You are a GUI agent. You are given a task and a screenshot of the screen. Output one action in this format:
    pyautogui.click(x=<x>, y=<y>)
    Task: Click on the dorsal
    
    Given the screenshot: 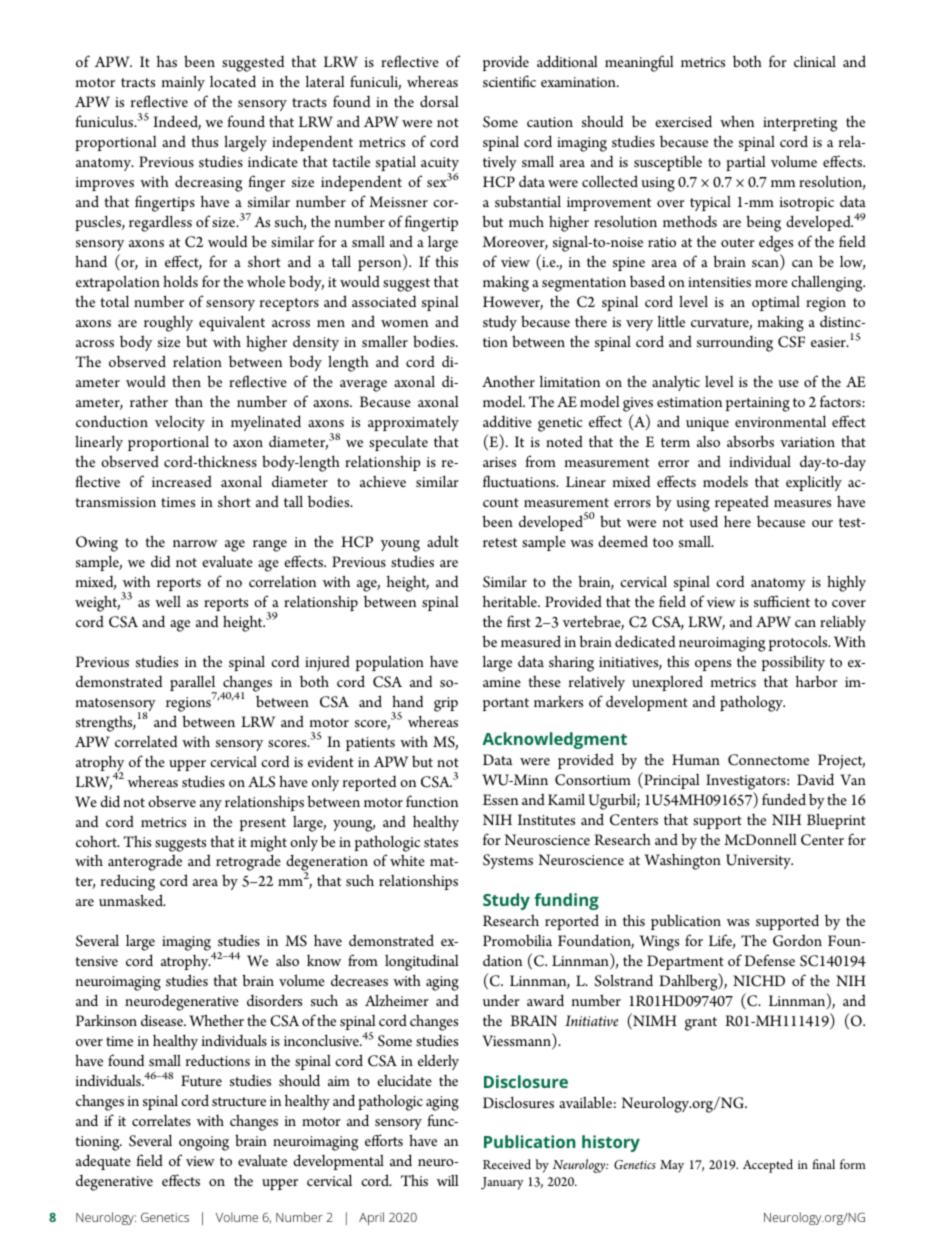 What is the action you would take?
    pyautogui.click(x=439, y=101)
